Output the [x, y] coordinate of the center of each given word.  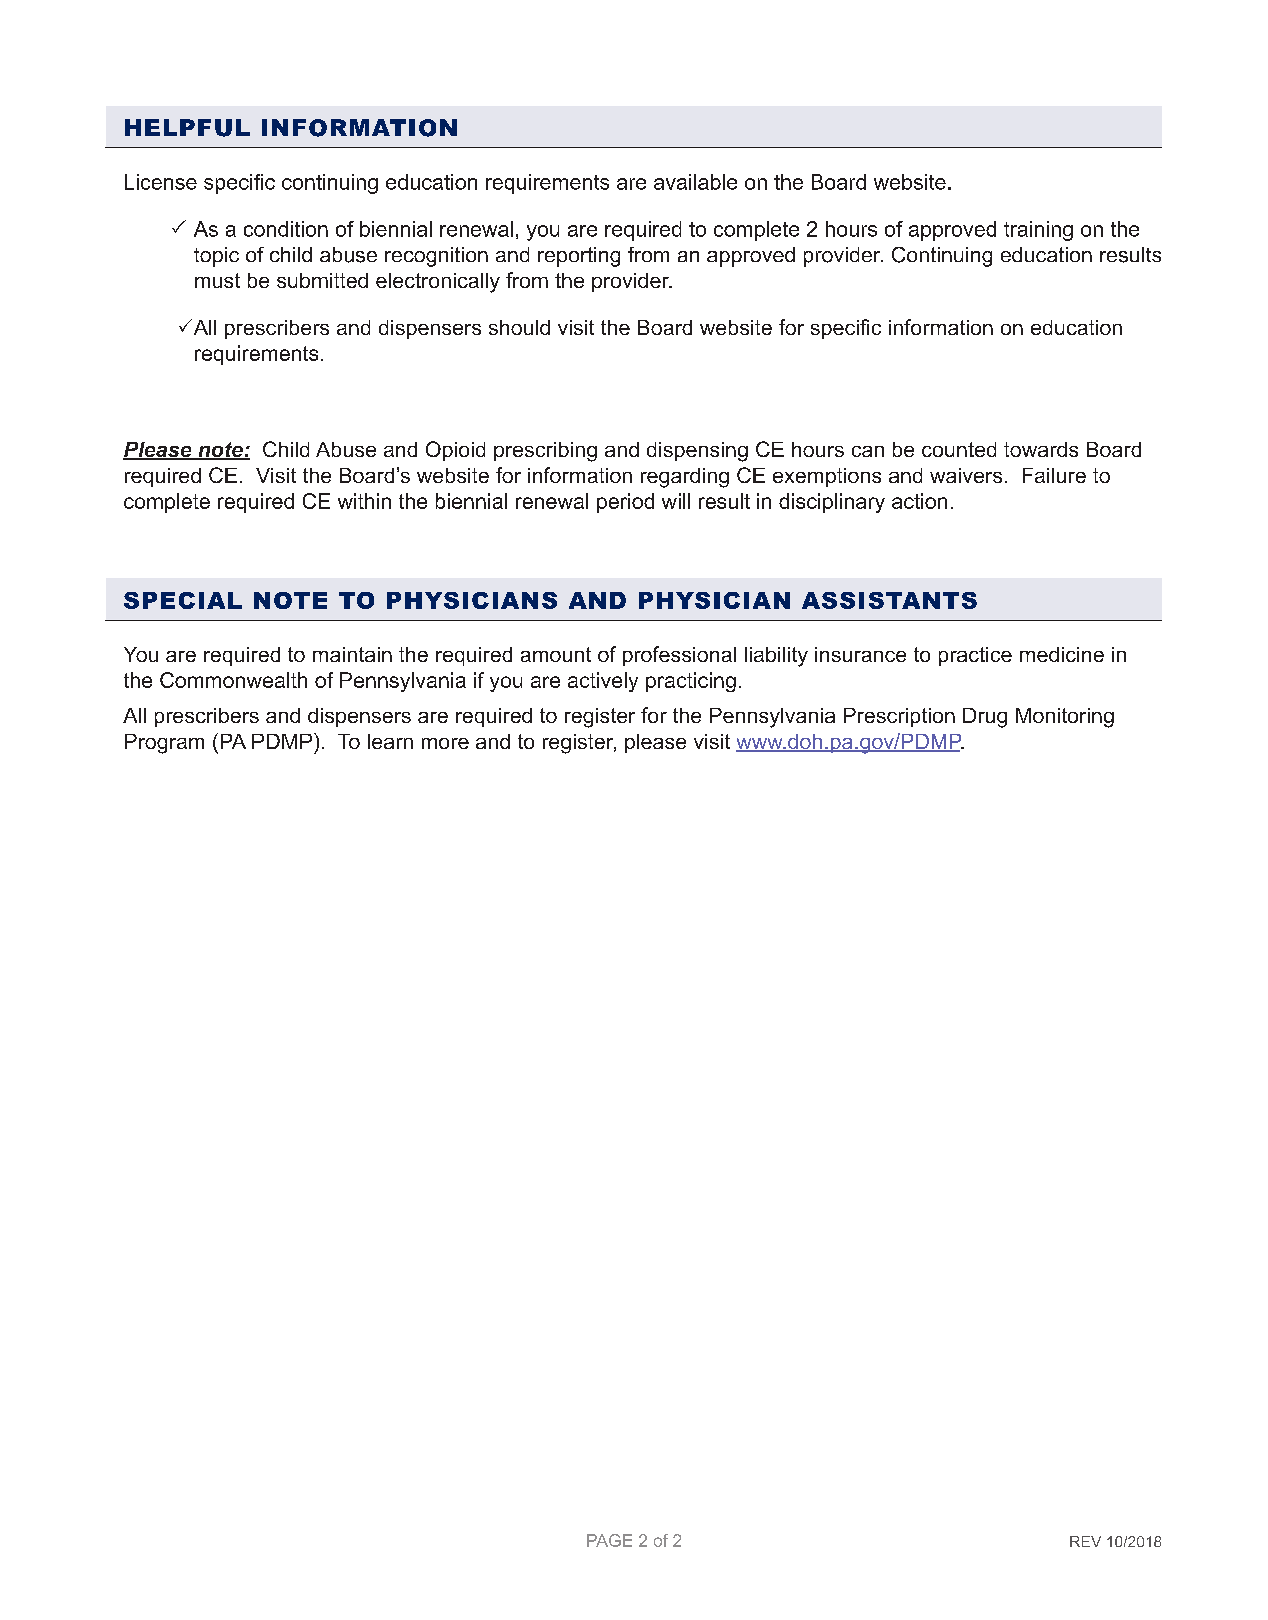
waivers [966, 475]
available [695, 182]
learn [390, 741]
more [445, 743]
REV [1085, 1541]
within [364, 501]
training [1038, 231]
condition [286, 229]
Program [164, 744]
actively [603, 682]
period [625, 503]
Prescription [899, 717]
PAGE [609, 1540]
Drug [985, 718]
